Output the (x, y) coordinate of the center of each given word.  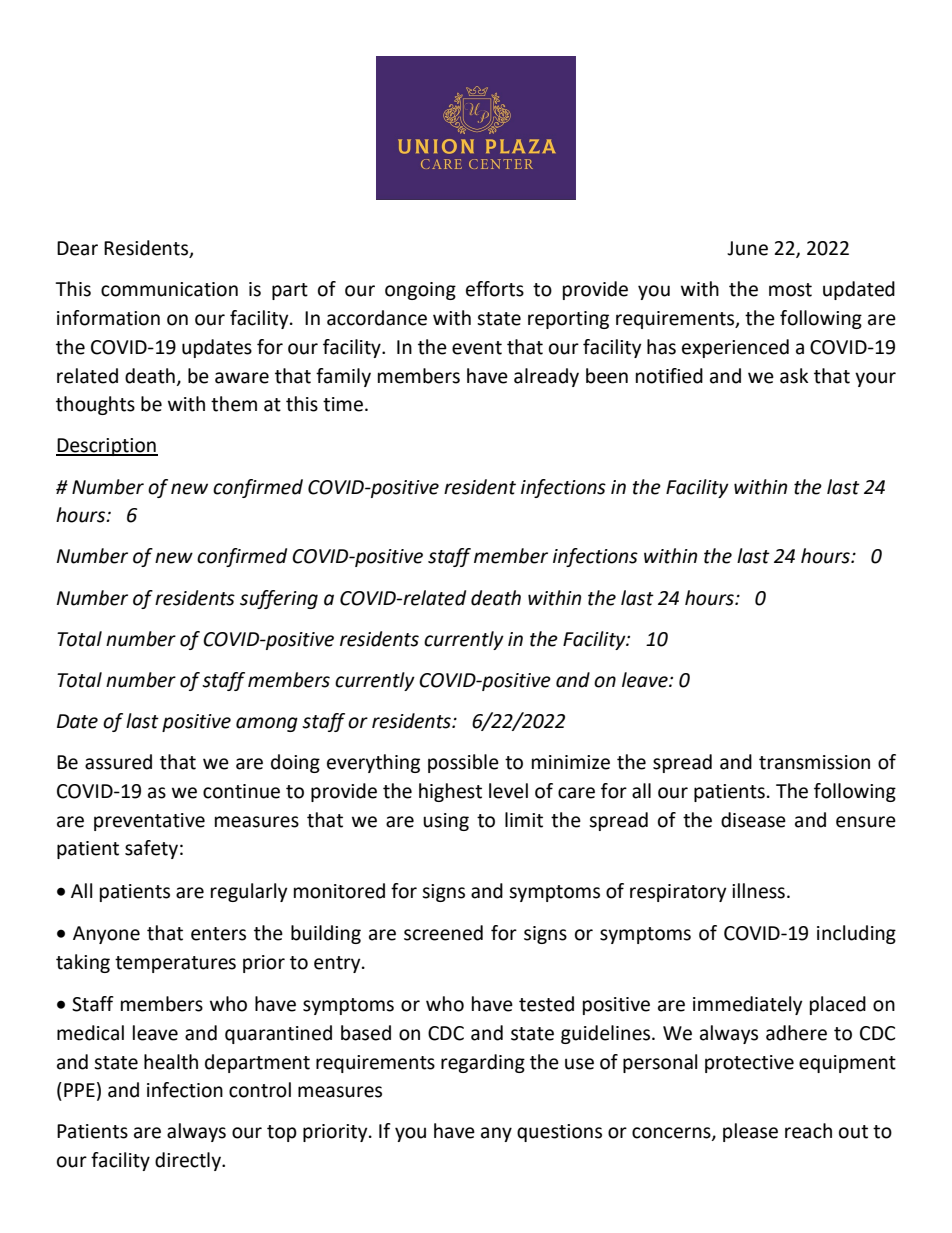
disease (753, 820)
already (546, 377)
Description (107, 447)
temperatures (175, 964)
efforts (495, 289)
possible (463, 763)
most (790, 290)
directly (189, 1161)
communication (169, 289)
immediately (748, 1005)
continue (241, 791)
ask (794, 376)
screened (443, 933)
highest (450, 792)
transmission (814, 762)
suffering (279, 599)
